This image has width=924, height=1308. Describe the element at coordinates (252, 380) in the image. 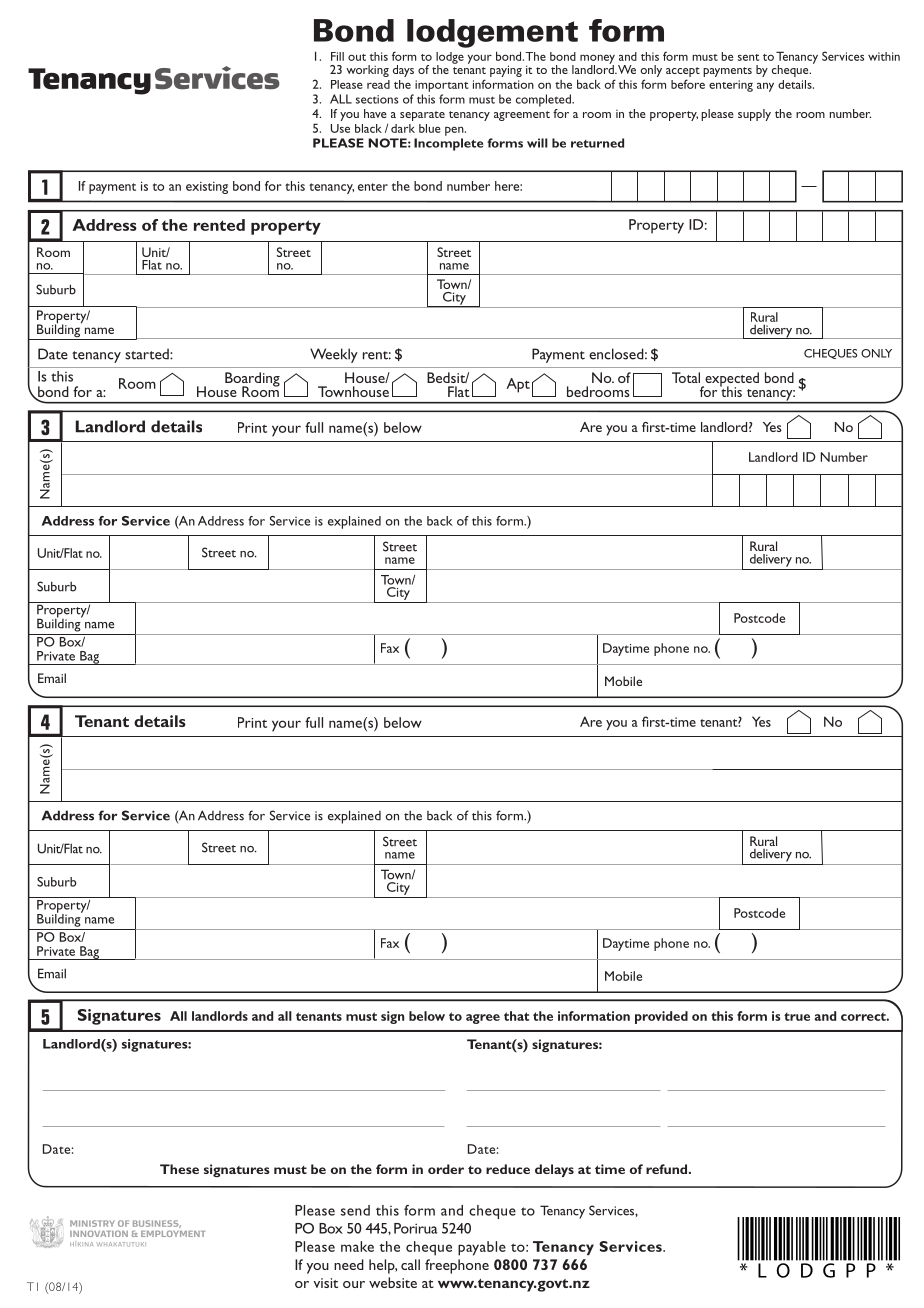

I see `Boarding` at that location.
